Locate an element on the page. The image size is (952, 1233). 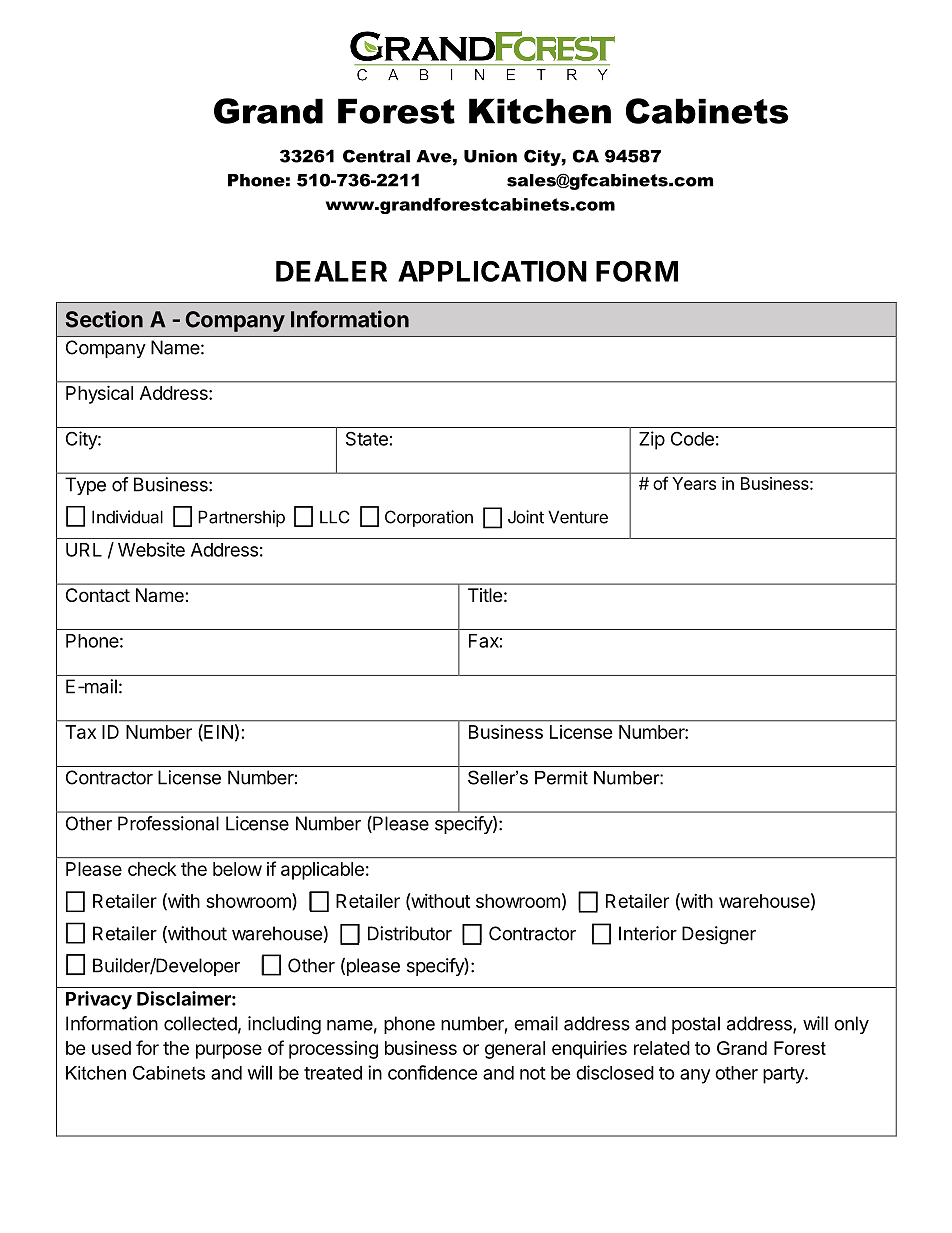
Central is located at coordinates (376, 156).
